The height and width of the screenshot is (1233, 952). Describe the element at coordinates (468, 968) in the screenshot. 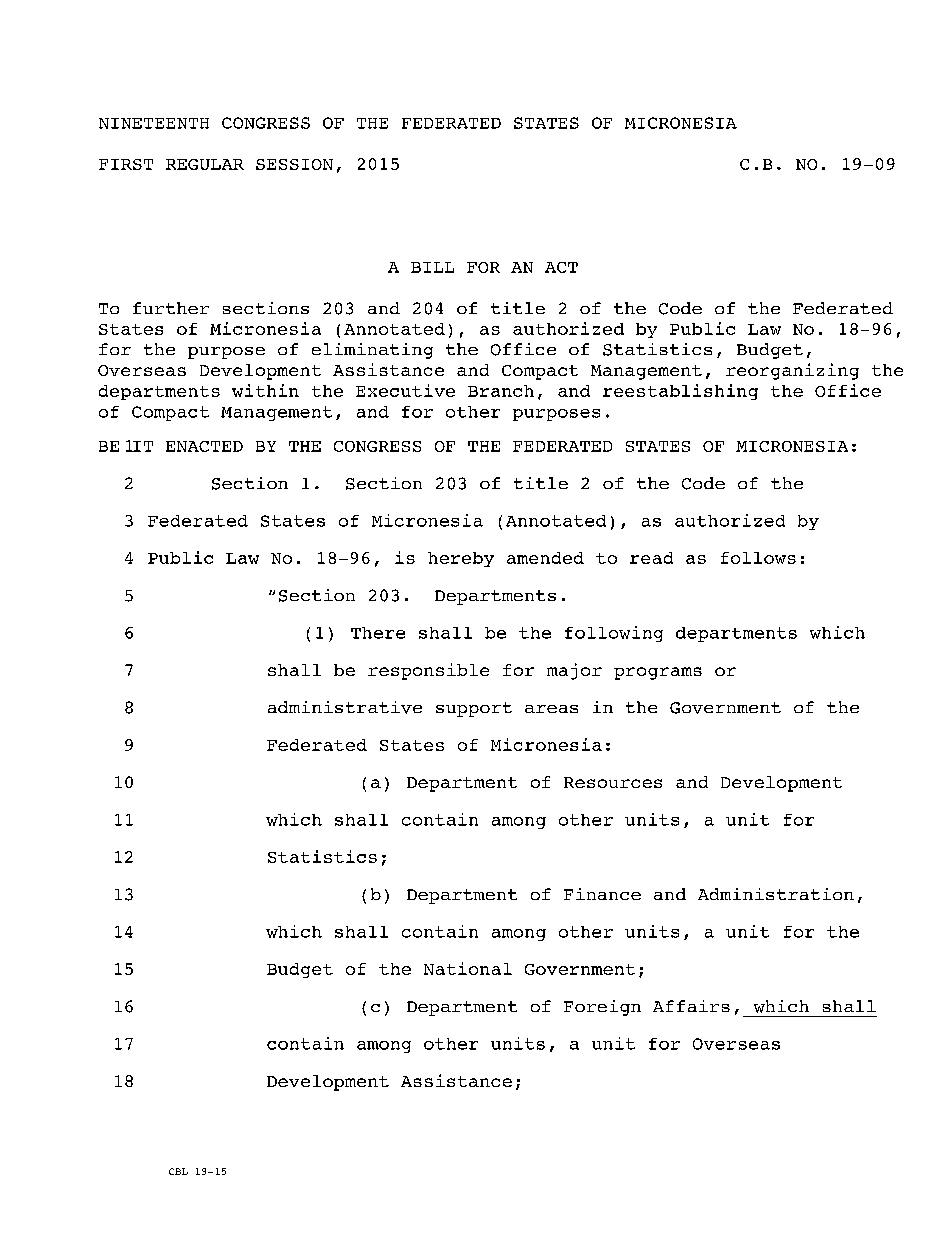

I see `National` at that location.
